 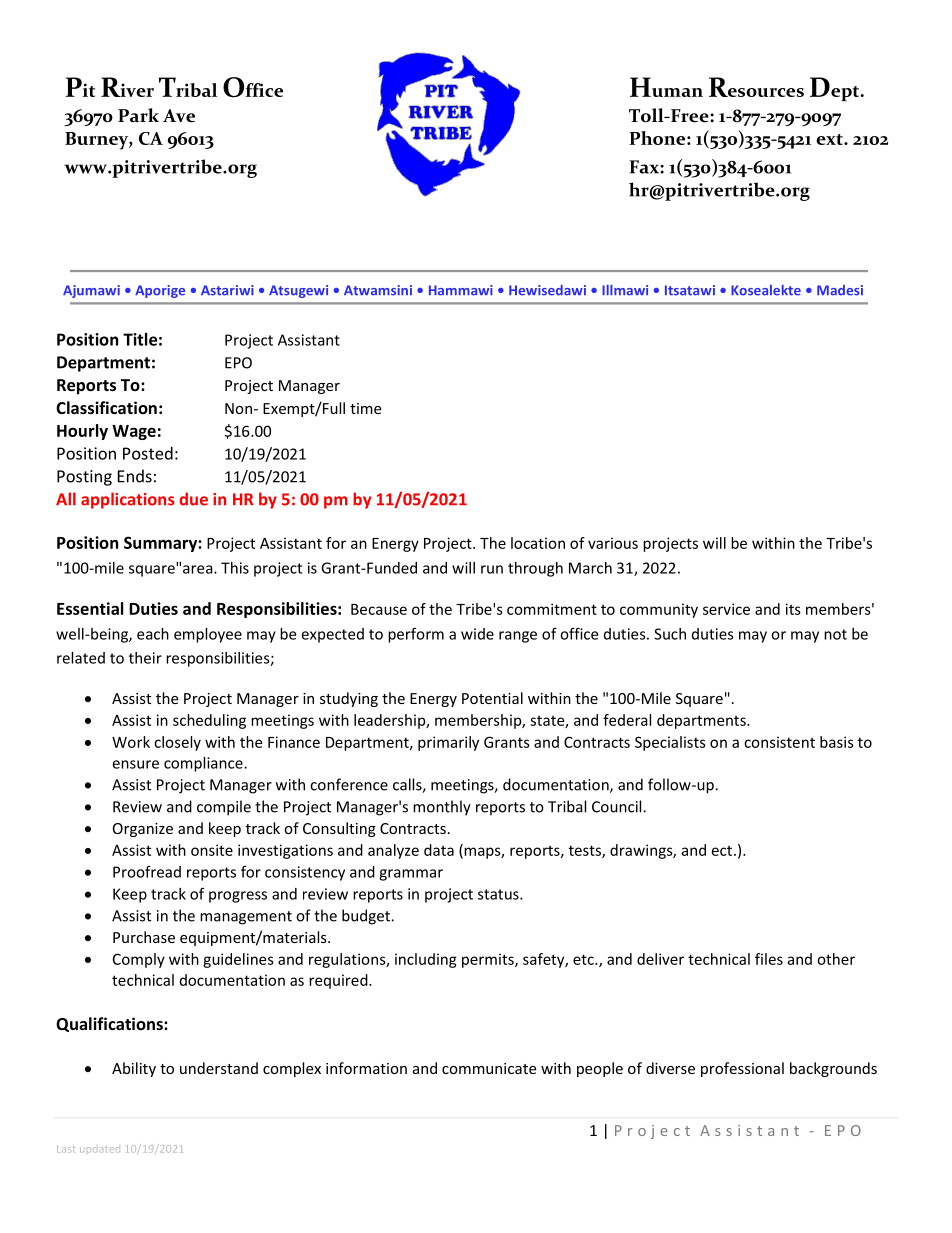 What do you see at coordinates (138, 115) in the screenshot?
I see `Park` at bounding box center [138, 115].
